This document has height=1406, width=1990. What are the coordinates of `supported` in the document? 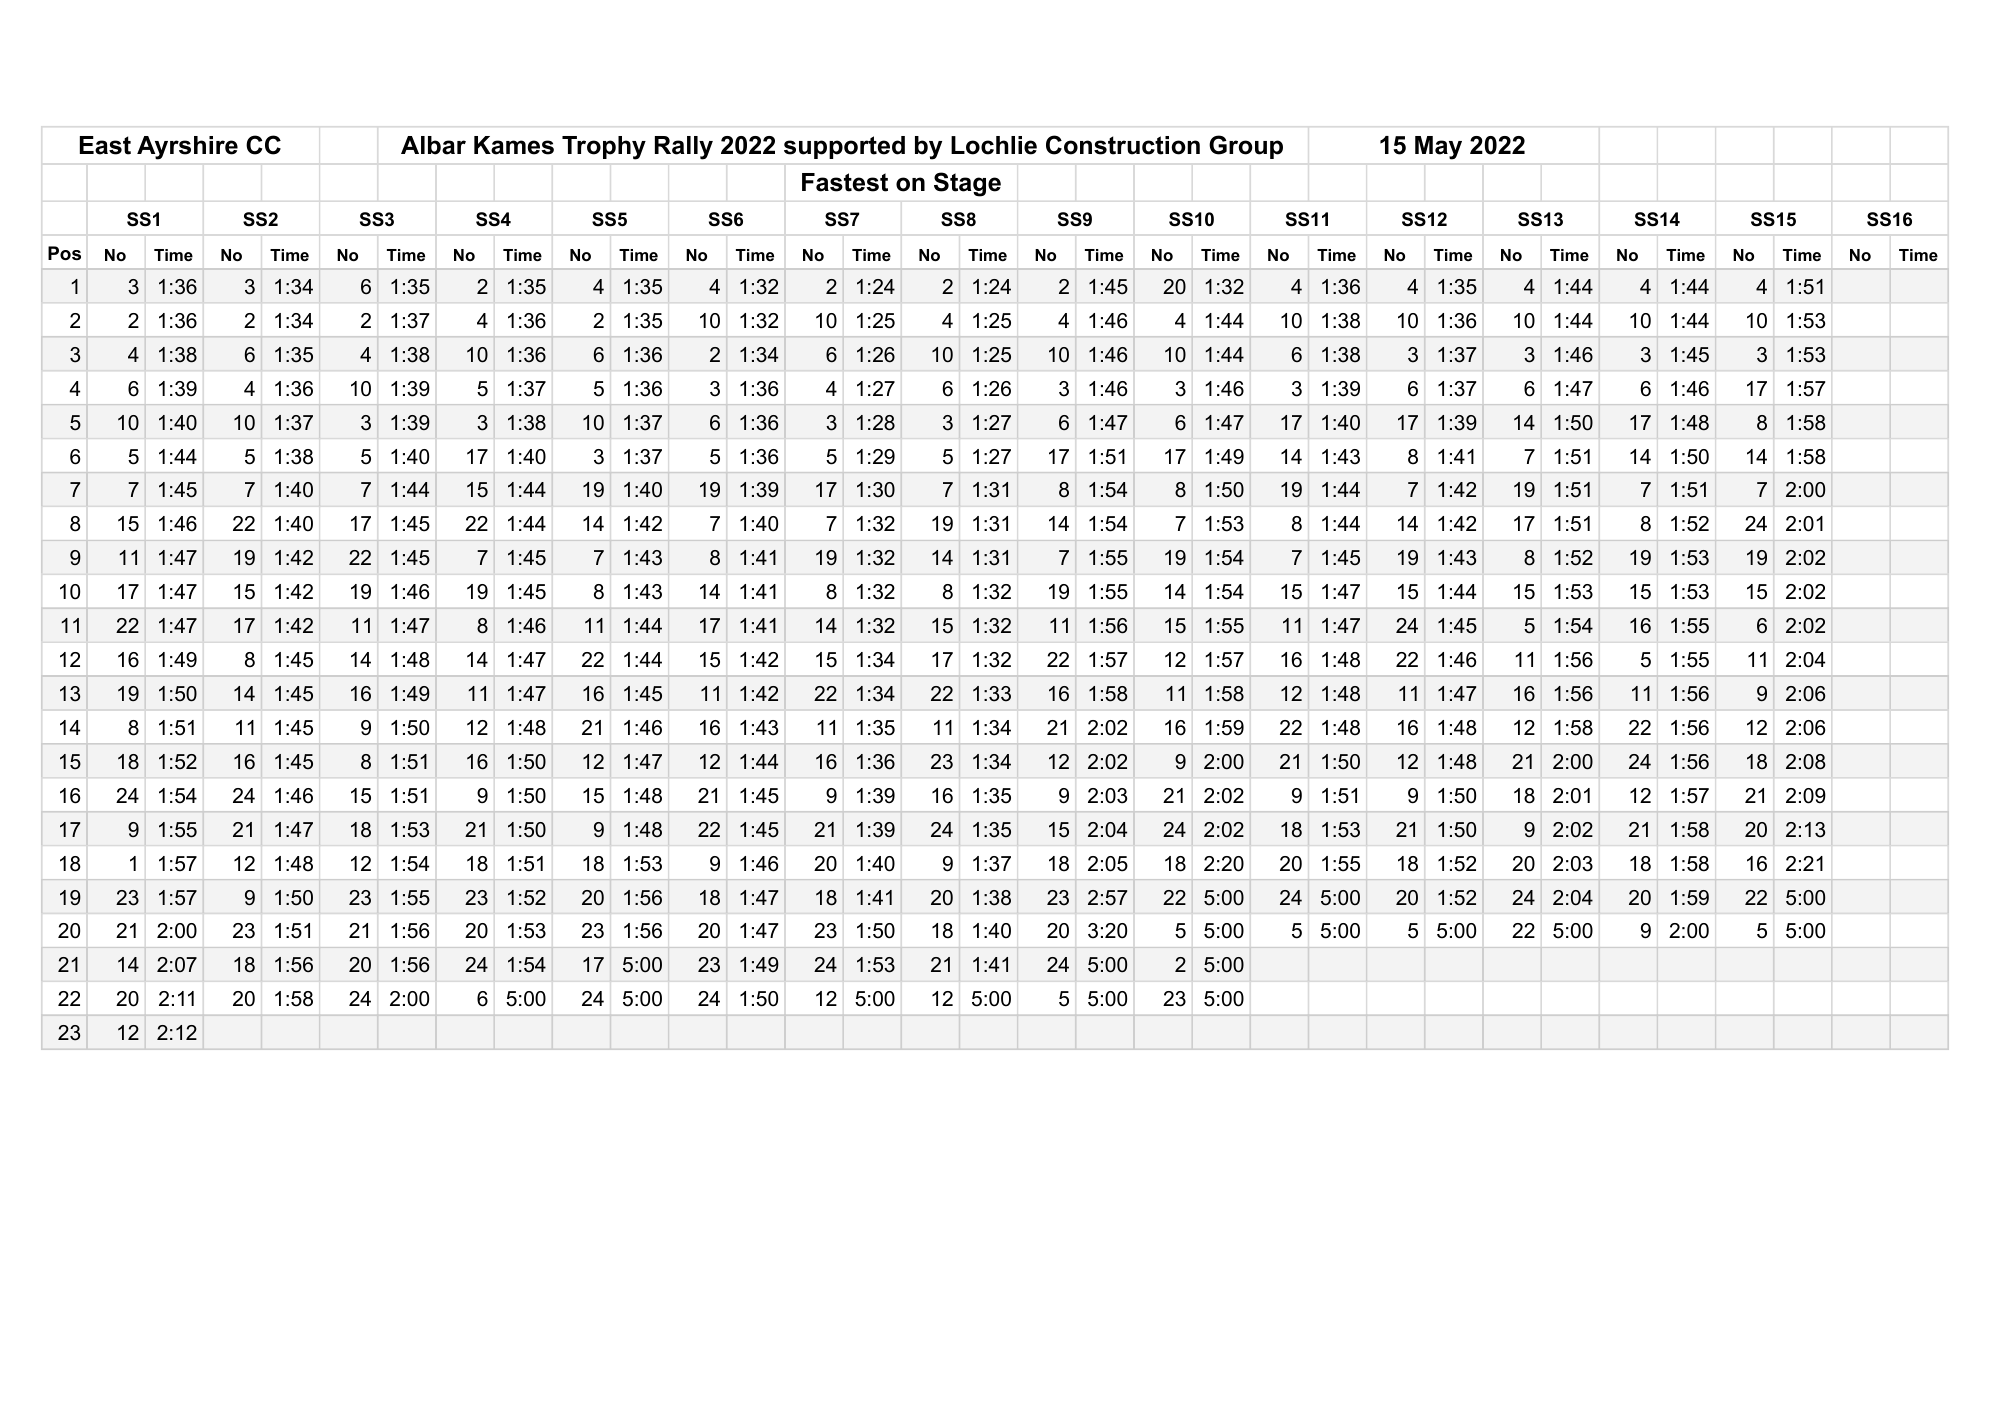 It's located at (844, 147).
